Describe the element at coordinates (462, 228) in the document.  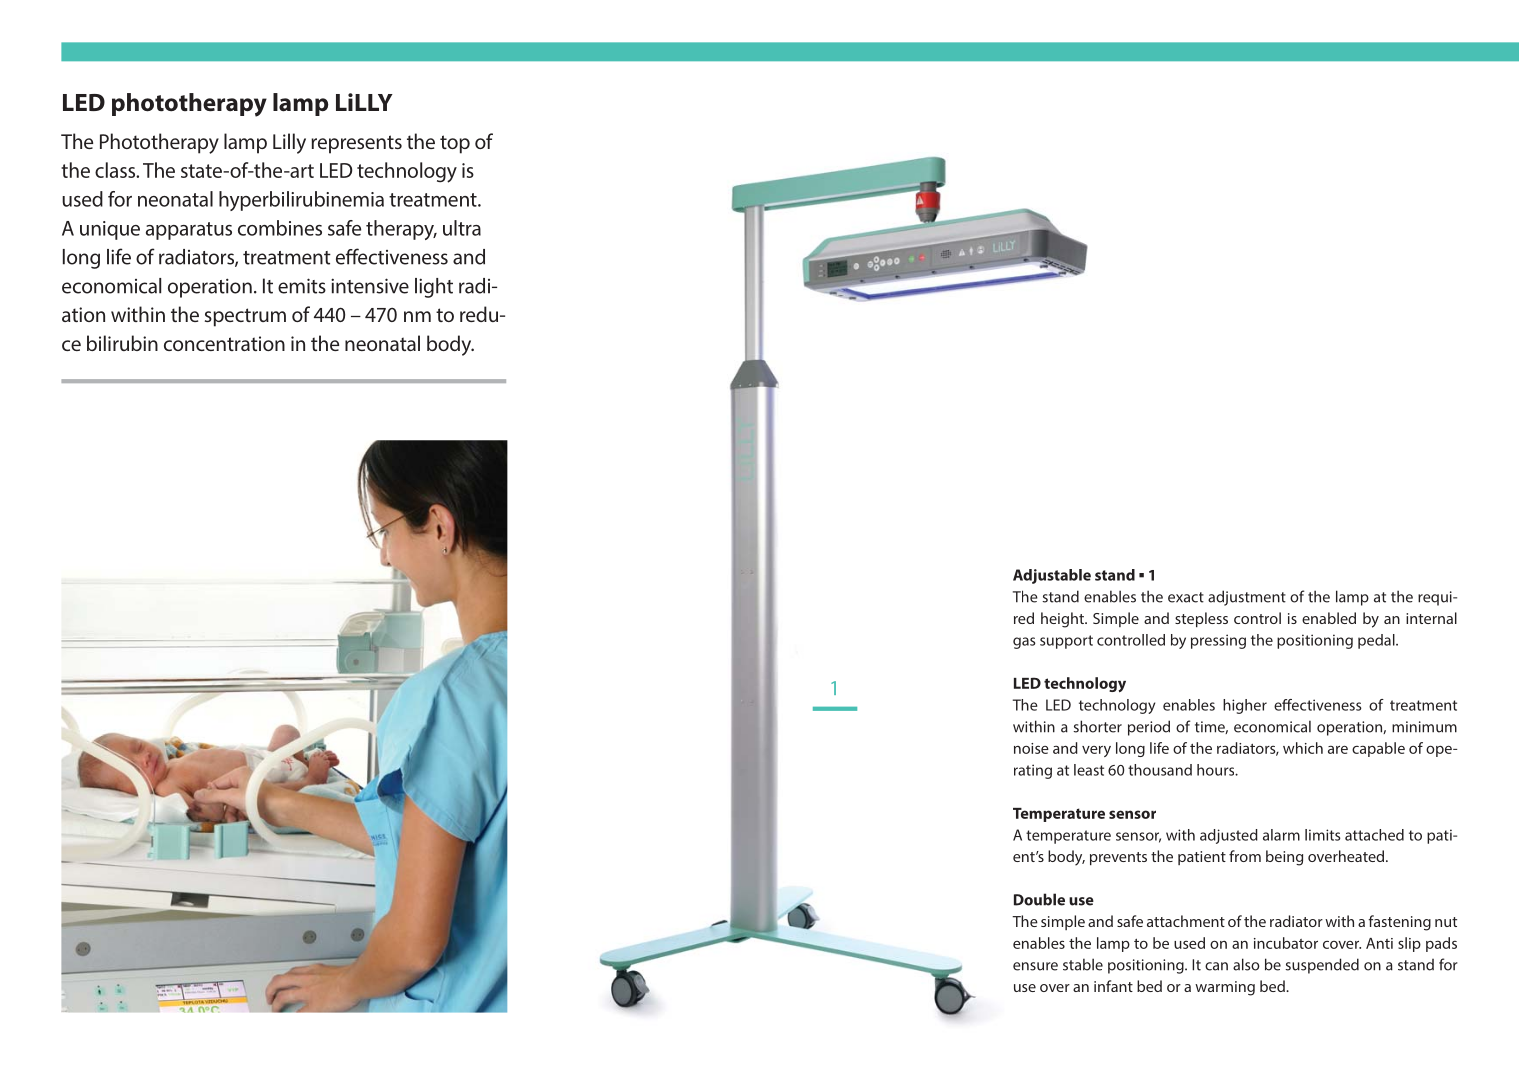
I see `ultra` at that location.
